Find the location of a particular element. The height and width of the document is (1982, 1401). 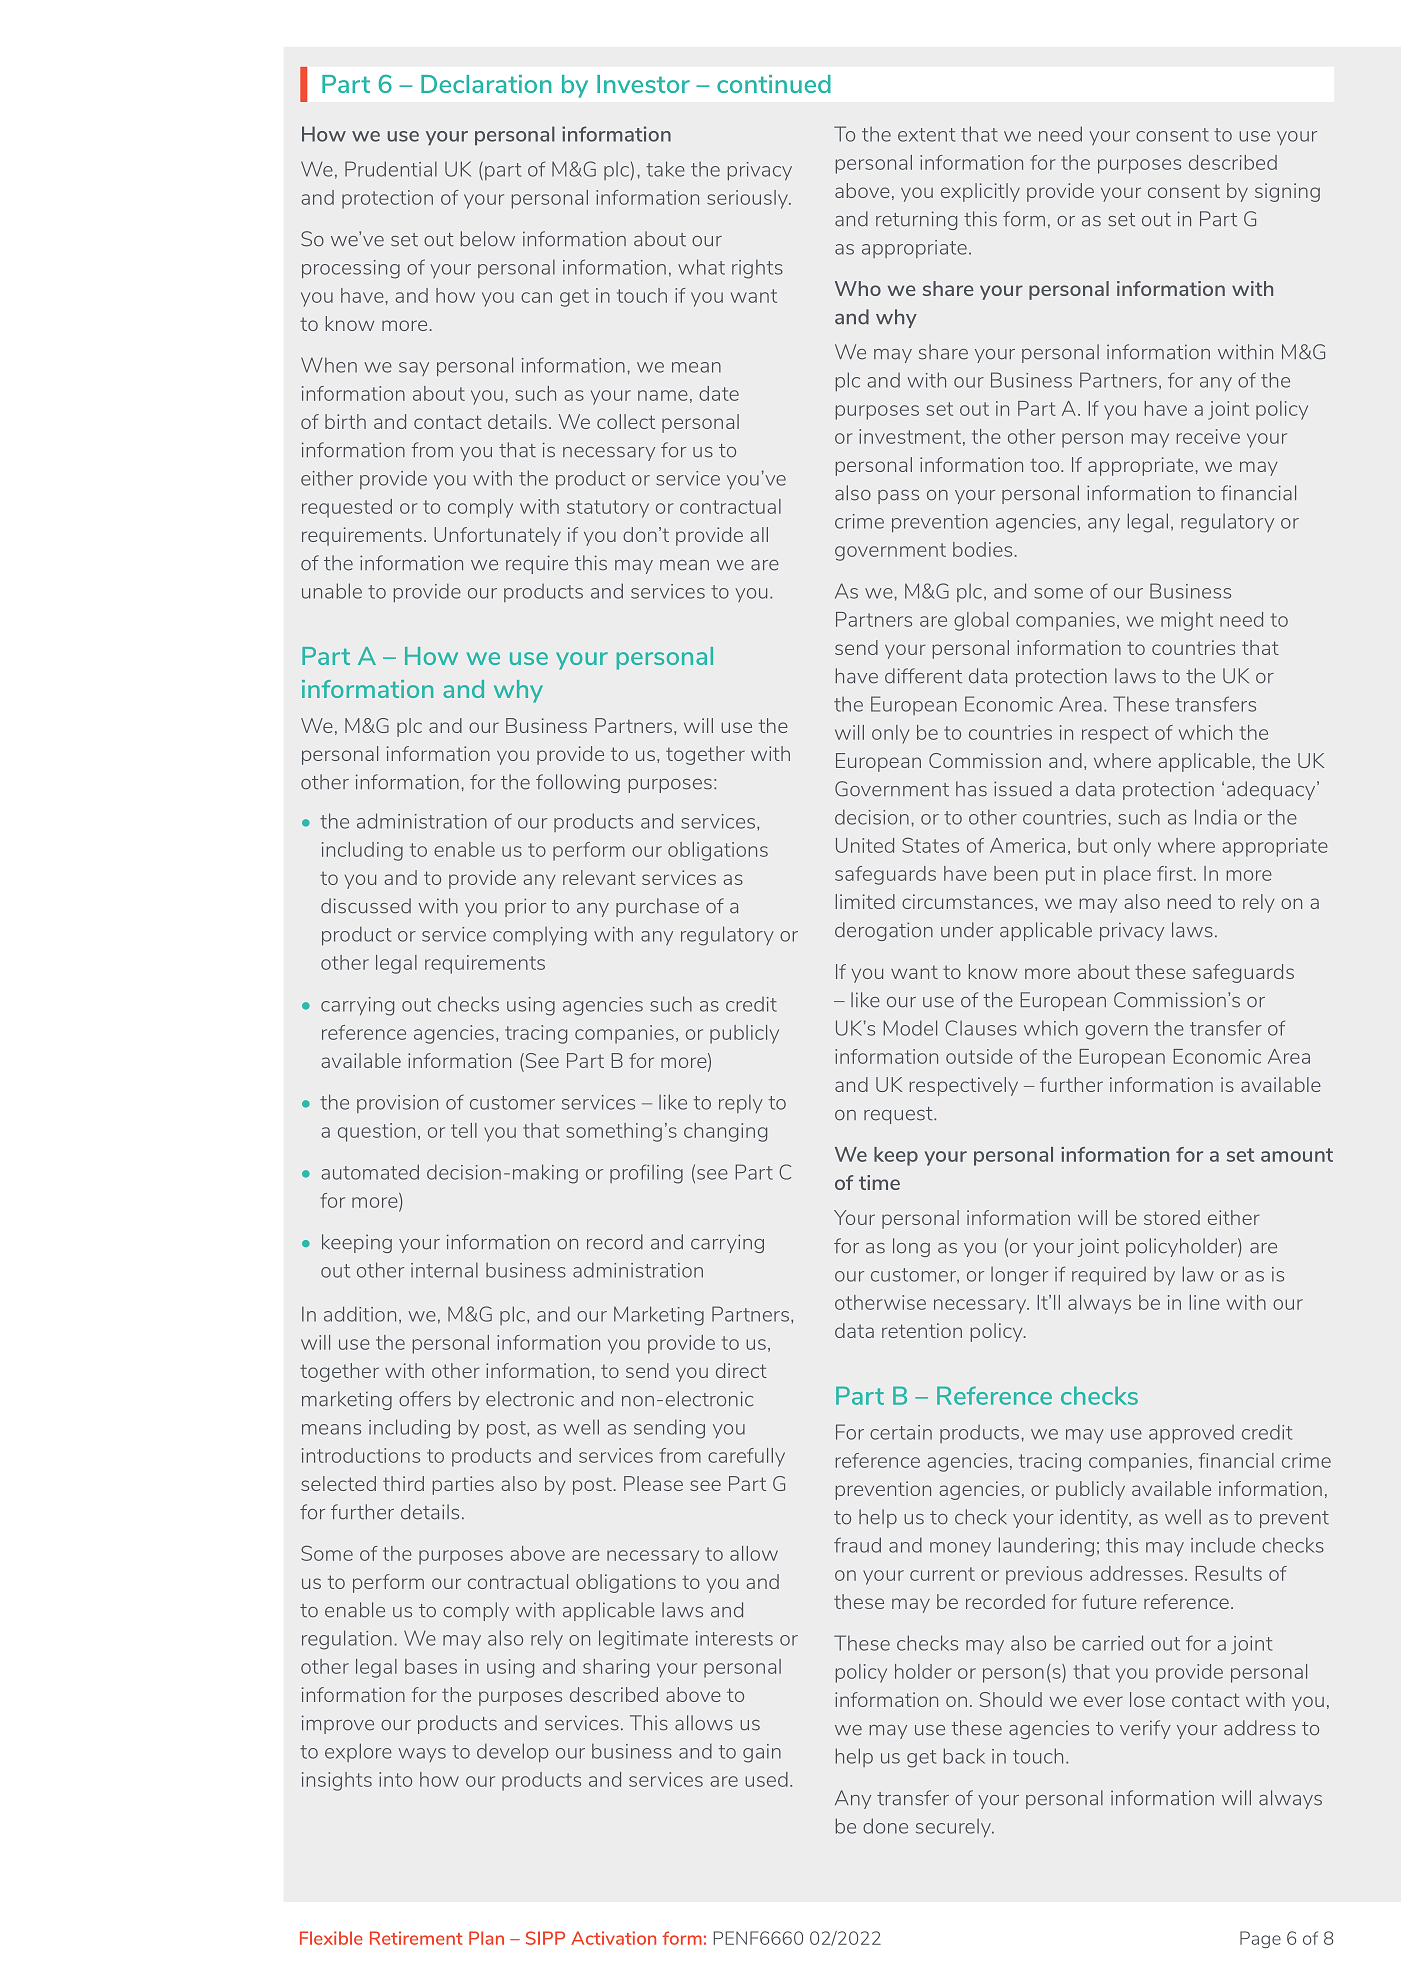

Prudential is located at coordinates (391, 169).
